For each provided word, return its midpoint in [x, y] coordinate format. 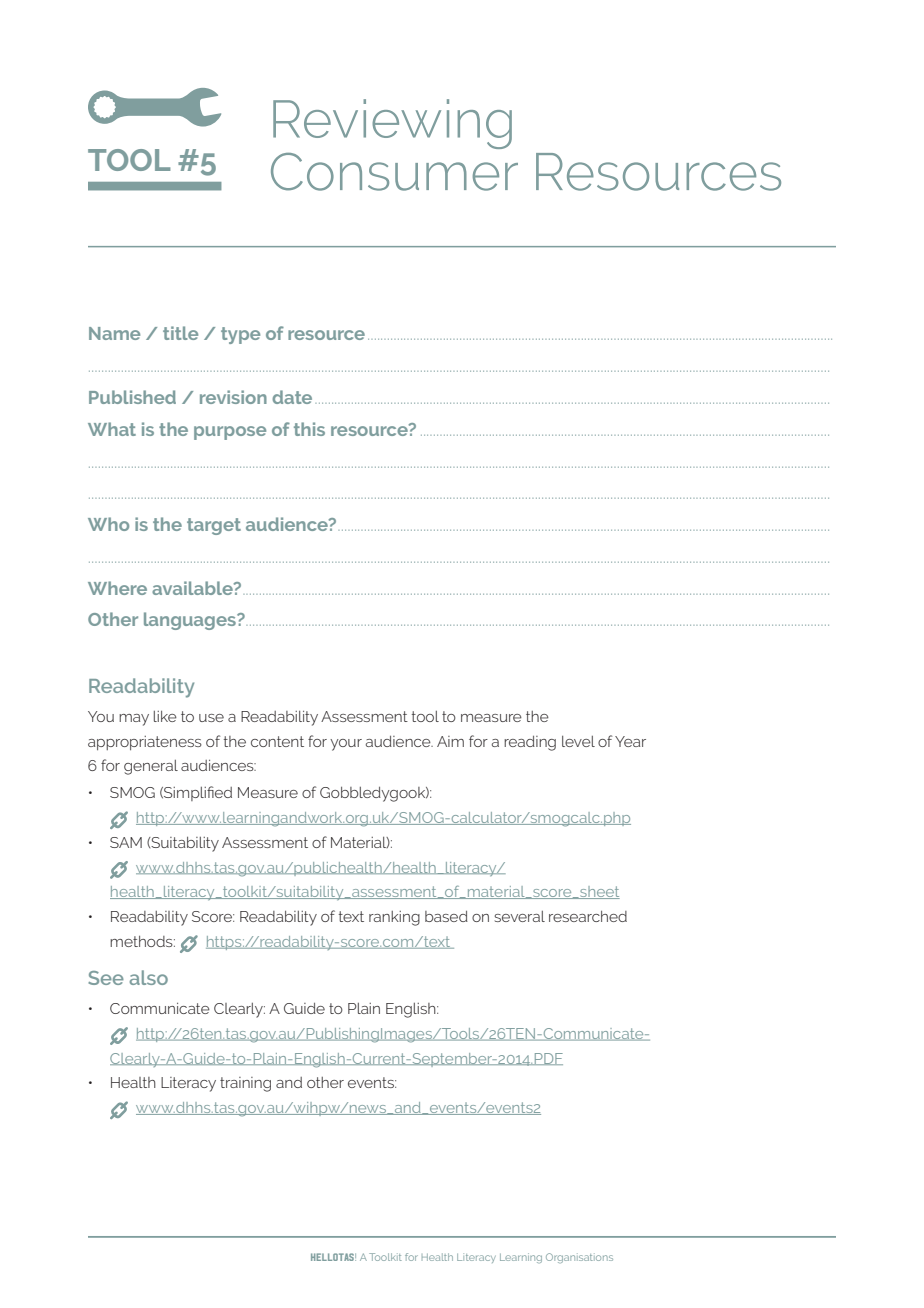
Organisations [579, 1258]
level [578, 741]
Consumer [394, 172]
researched [588, 916]
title [180, 333]
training [245, 1084]
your [346, 745]
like [165, 716]
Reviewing [392, 124]
